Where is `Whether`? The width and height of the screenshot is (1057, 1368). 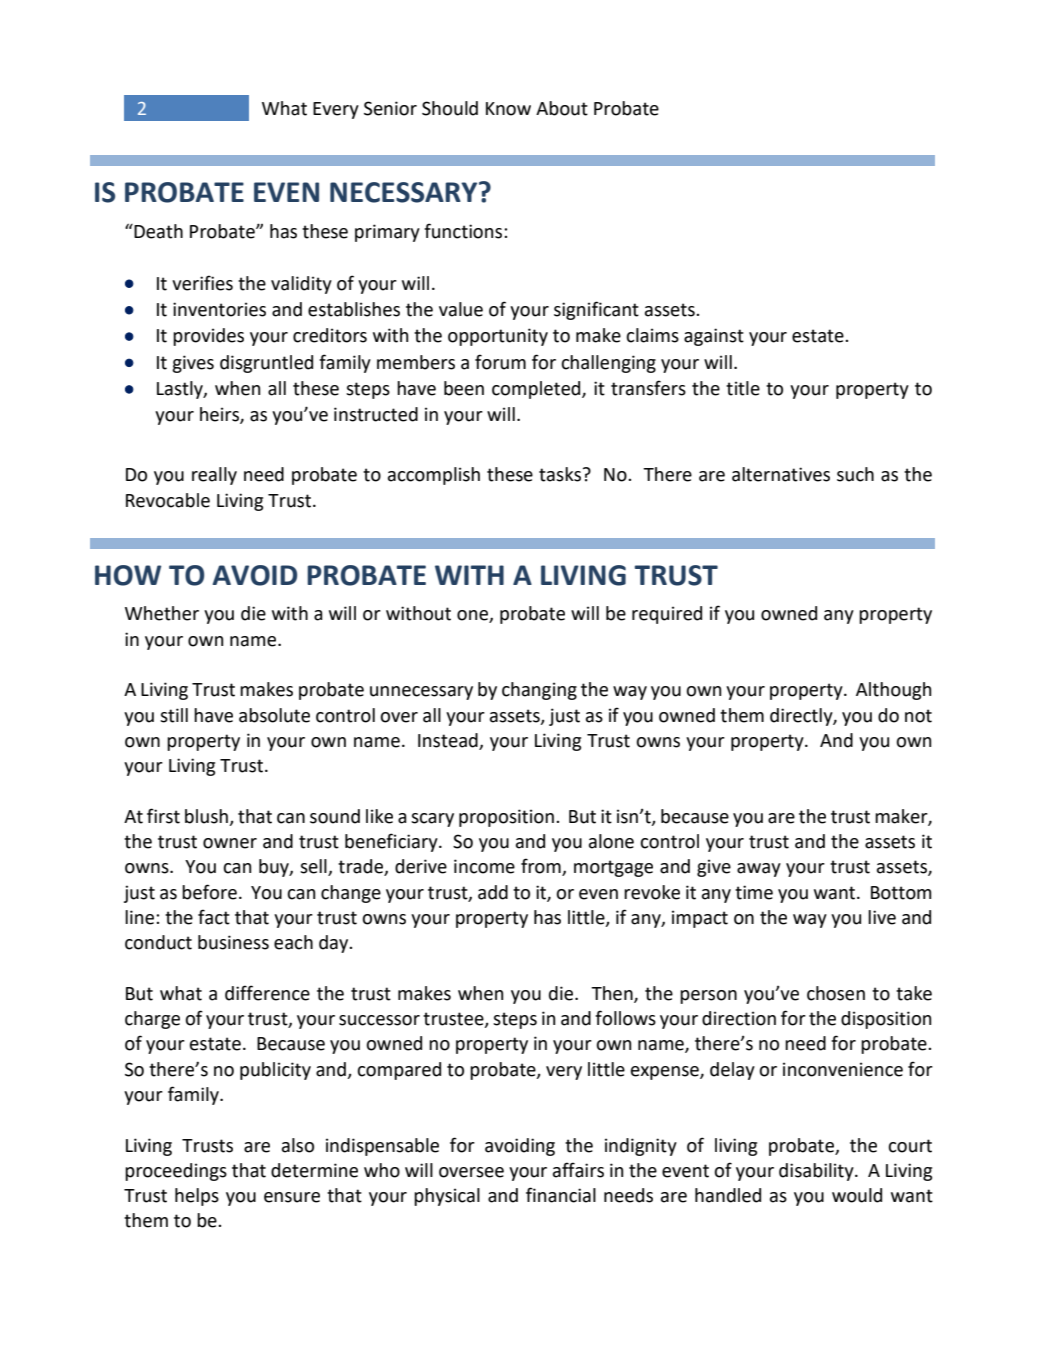
Whether is located at coordinates (162, 613).
